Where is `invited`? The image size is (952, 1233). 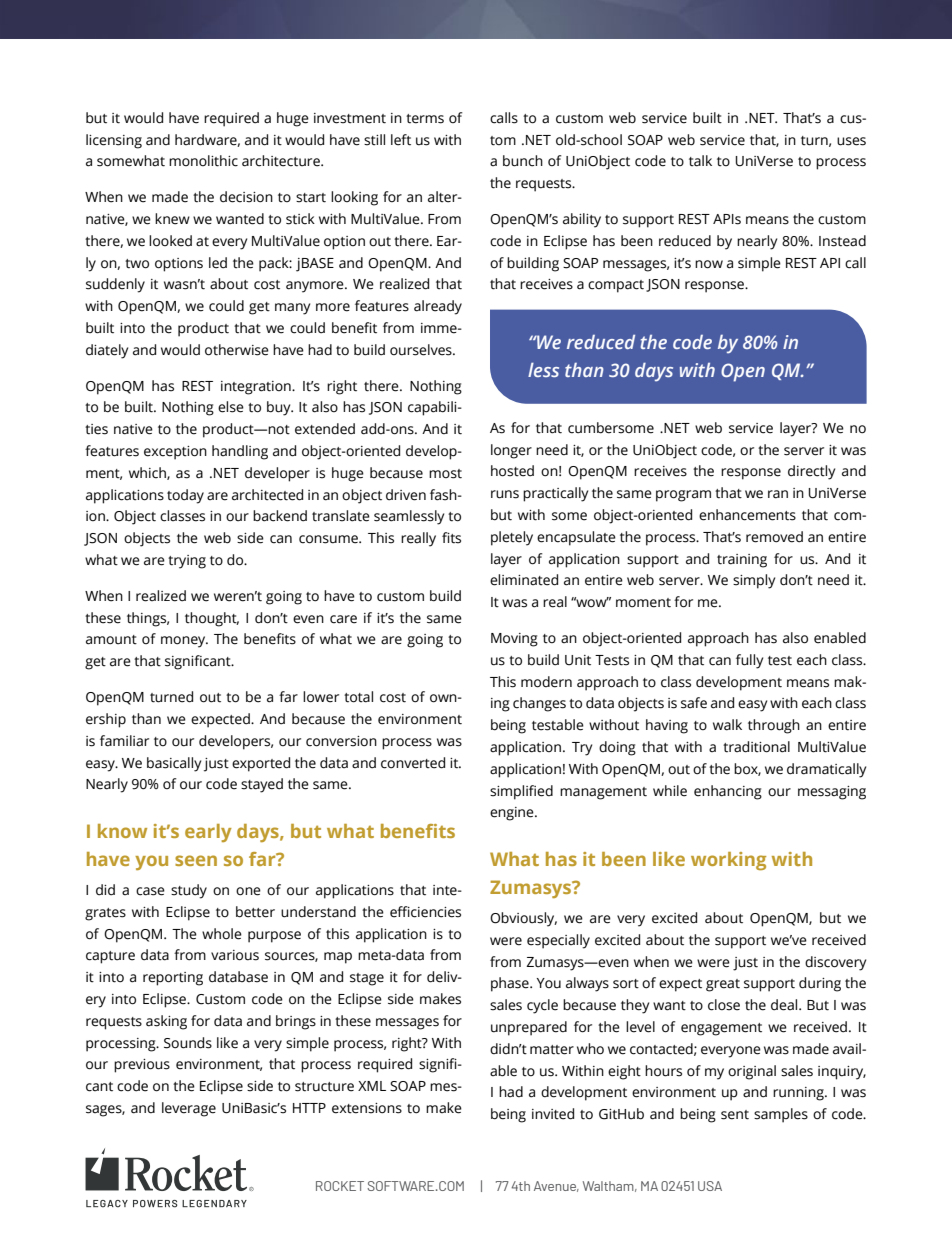
invited is located at coordinates (553, 1114).
